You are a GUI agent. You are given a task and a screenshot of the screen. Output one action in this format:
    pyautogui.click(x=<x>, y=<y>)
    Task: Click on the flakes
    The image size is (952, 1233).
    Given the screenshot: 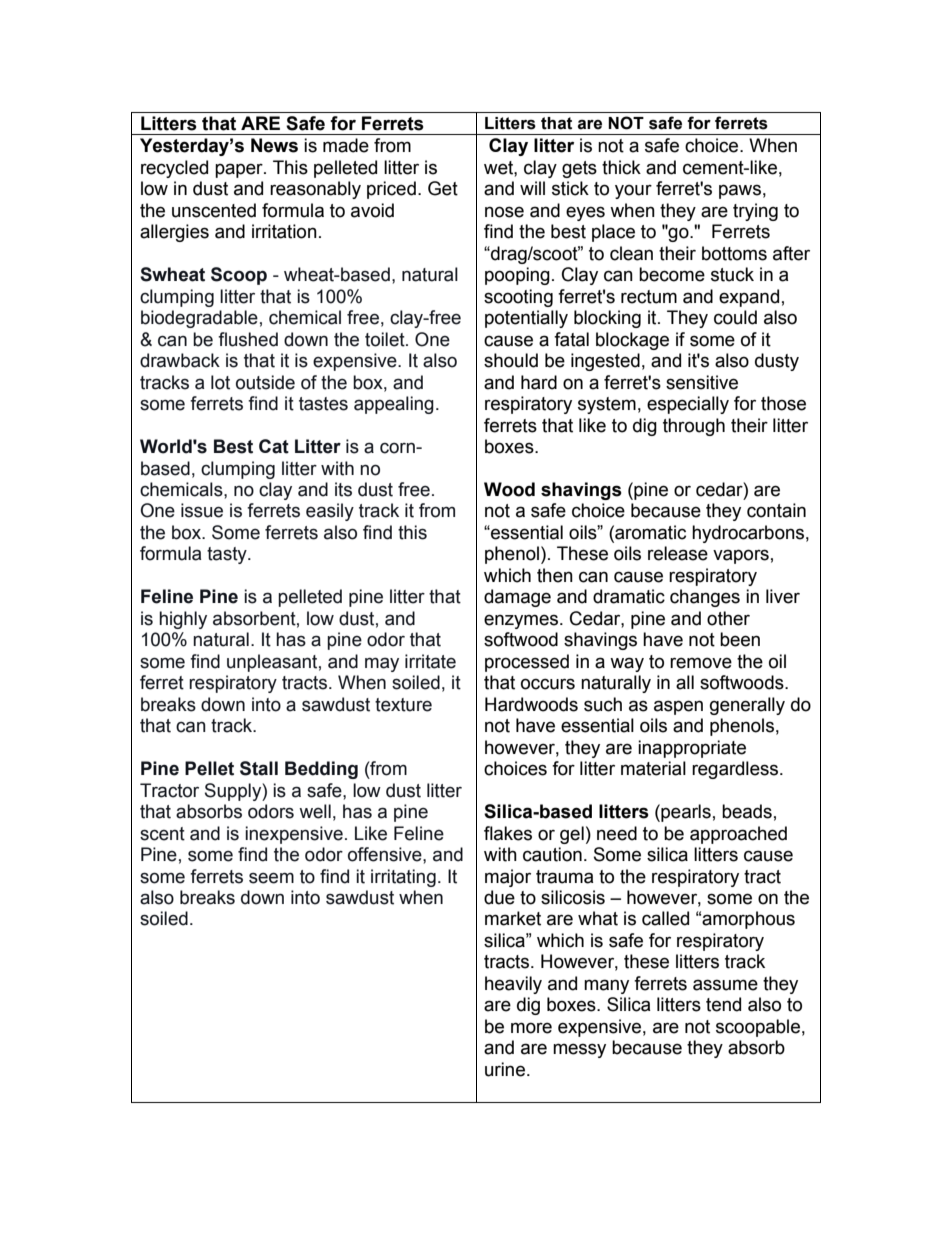 What is the action you would take?
    pyautogui.click(x=508, y=833)
